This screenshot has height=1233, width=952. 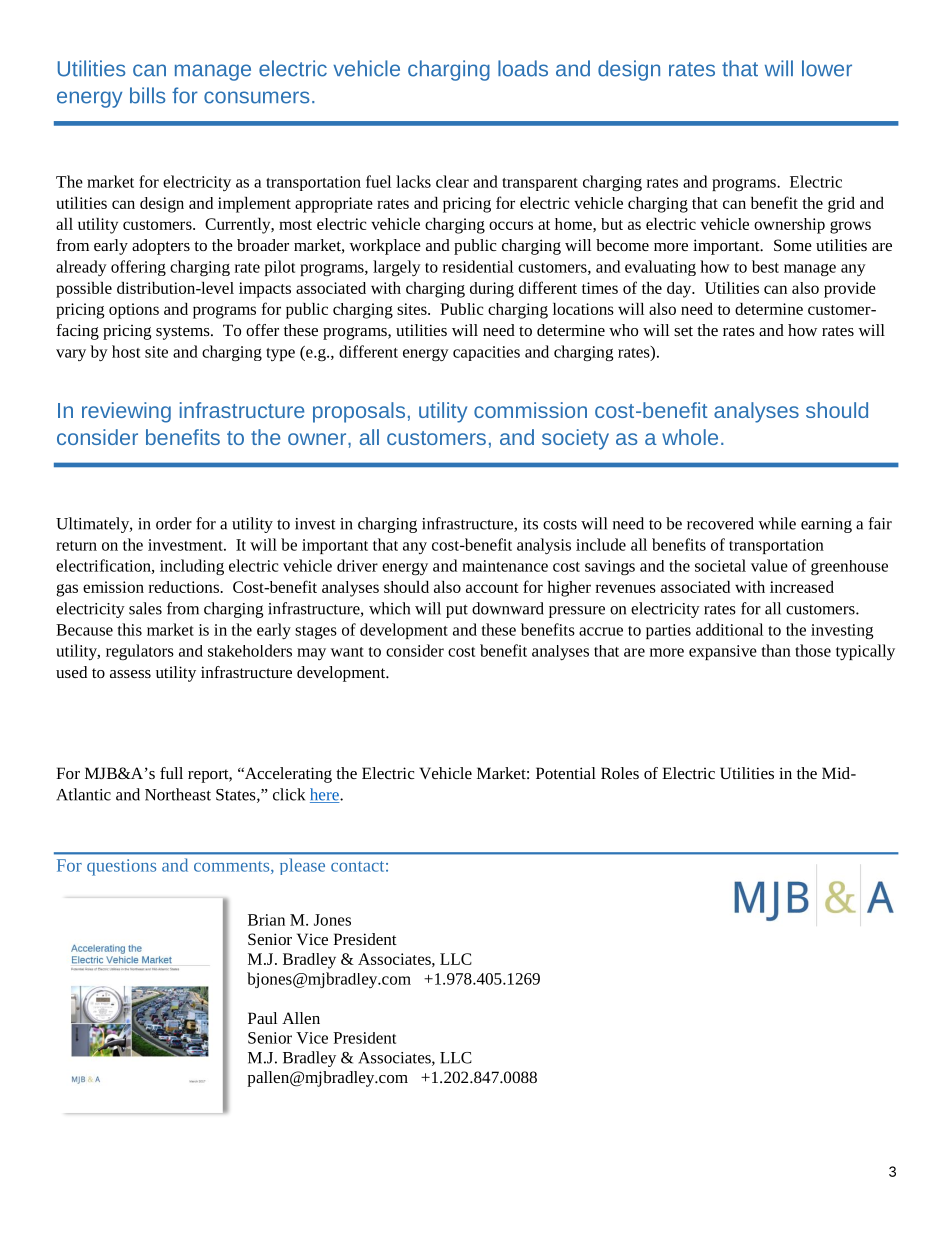 What do you see at coordinates (776, 650) in the screenshot?
I see `than` at bounding box center [776, 650].
